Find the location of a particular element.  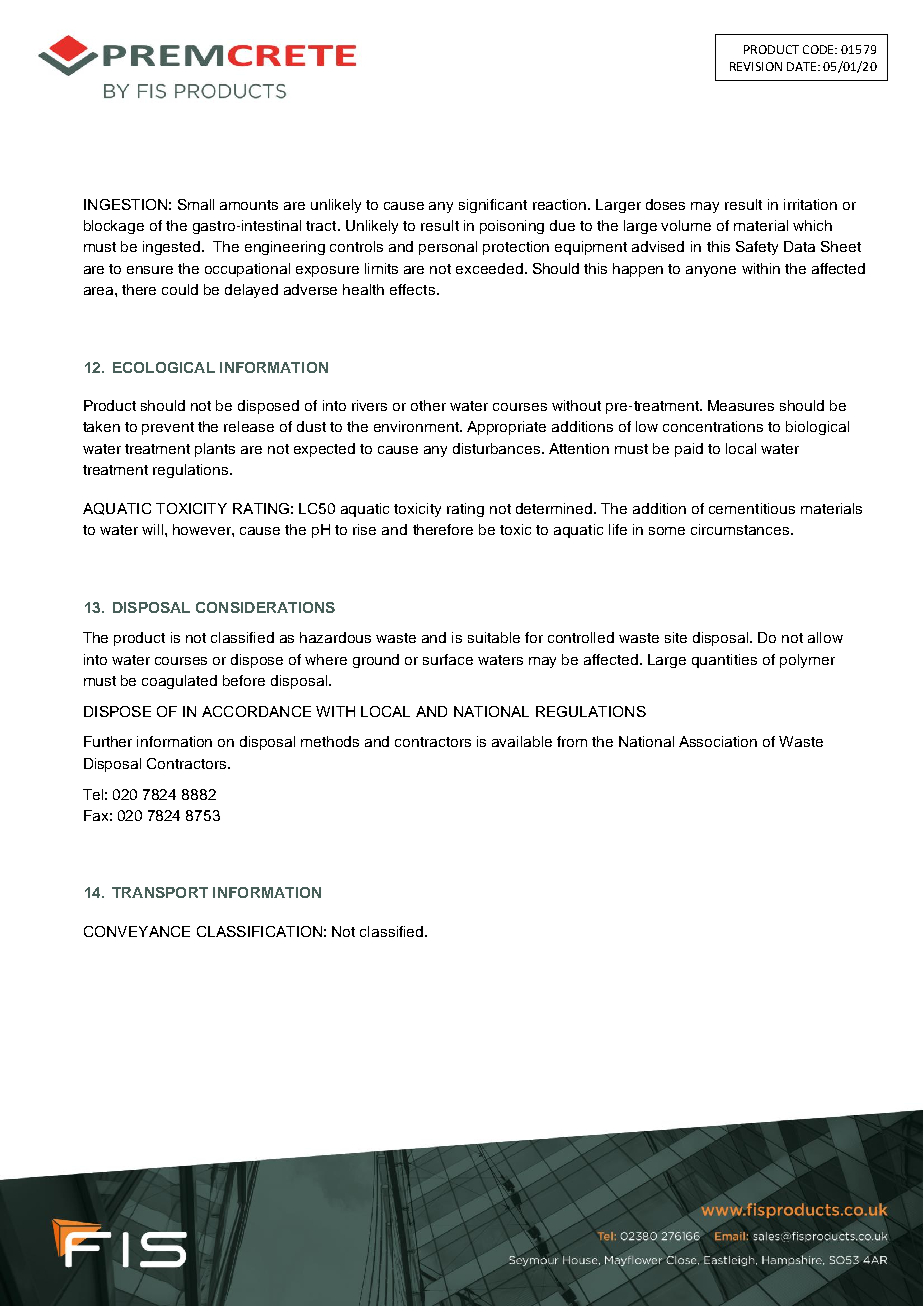

TRANSPORT is located at coordinates (160, 892).
